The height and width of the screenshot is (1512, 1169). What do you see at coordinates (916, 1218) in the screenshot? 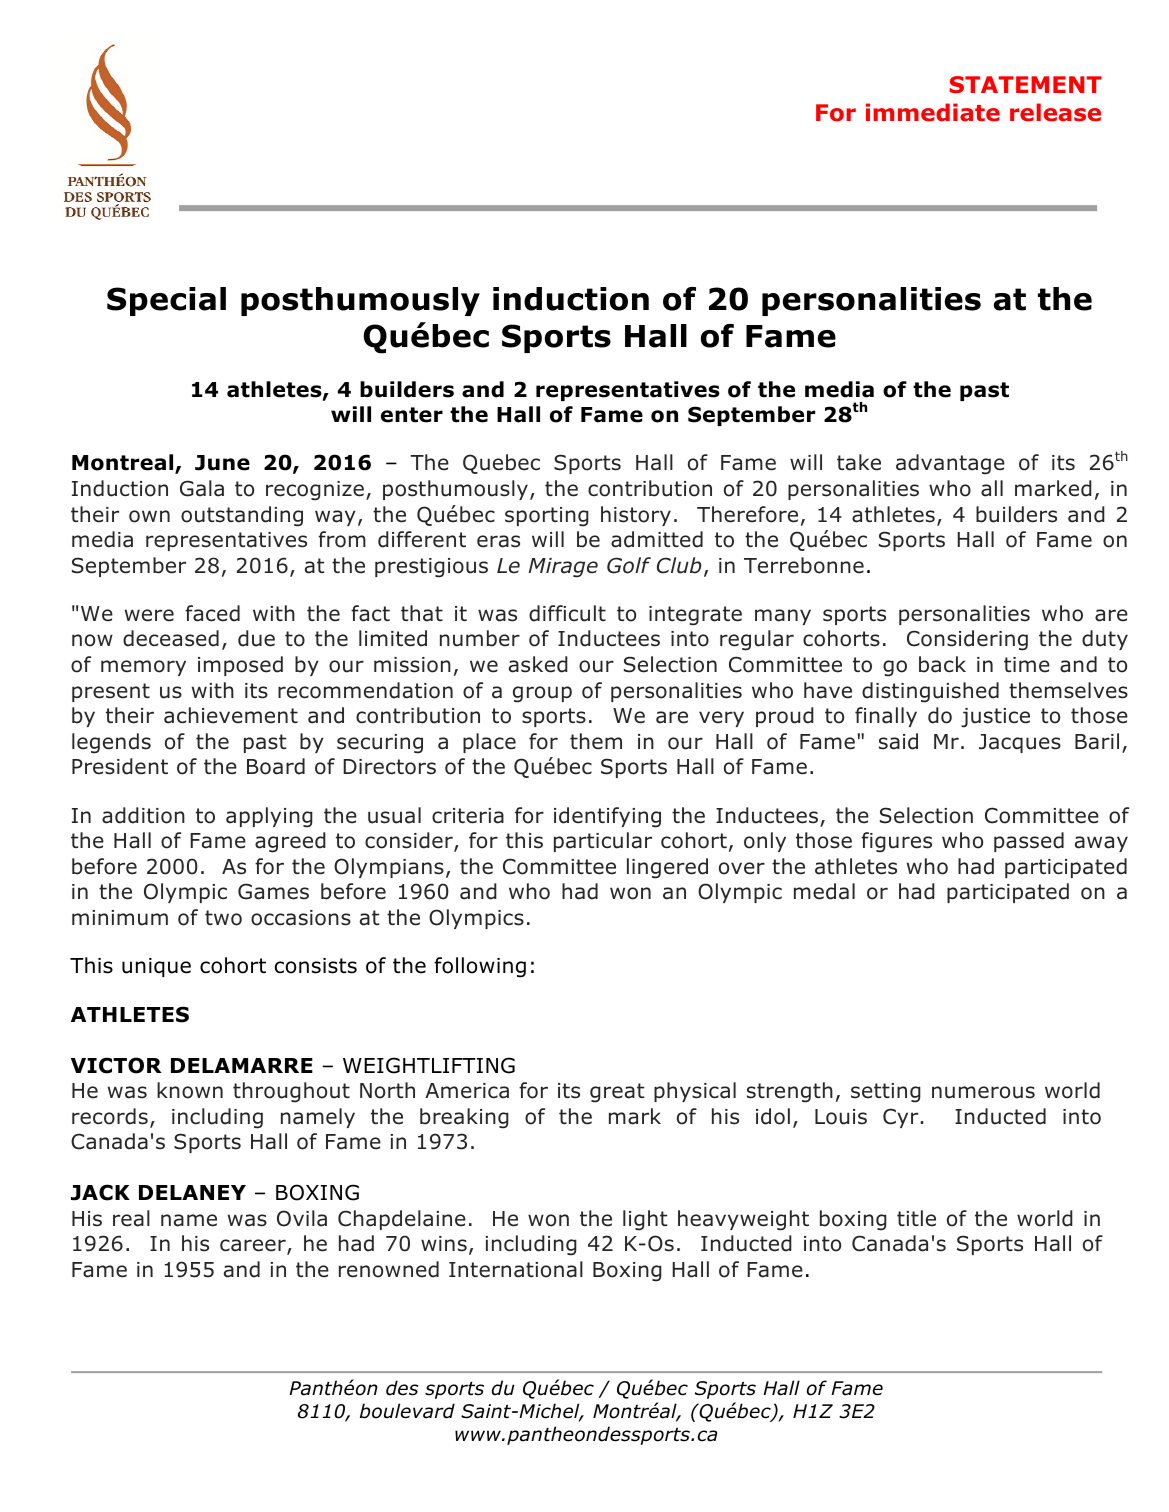
I see `title` at bounding box center [916, 1218].
